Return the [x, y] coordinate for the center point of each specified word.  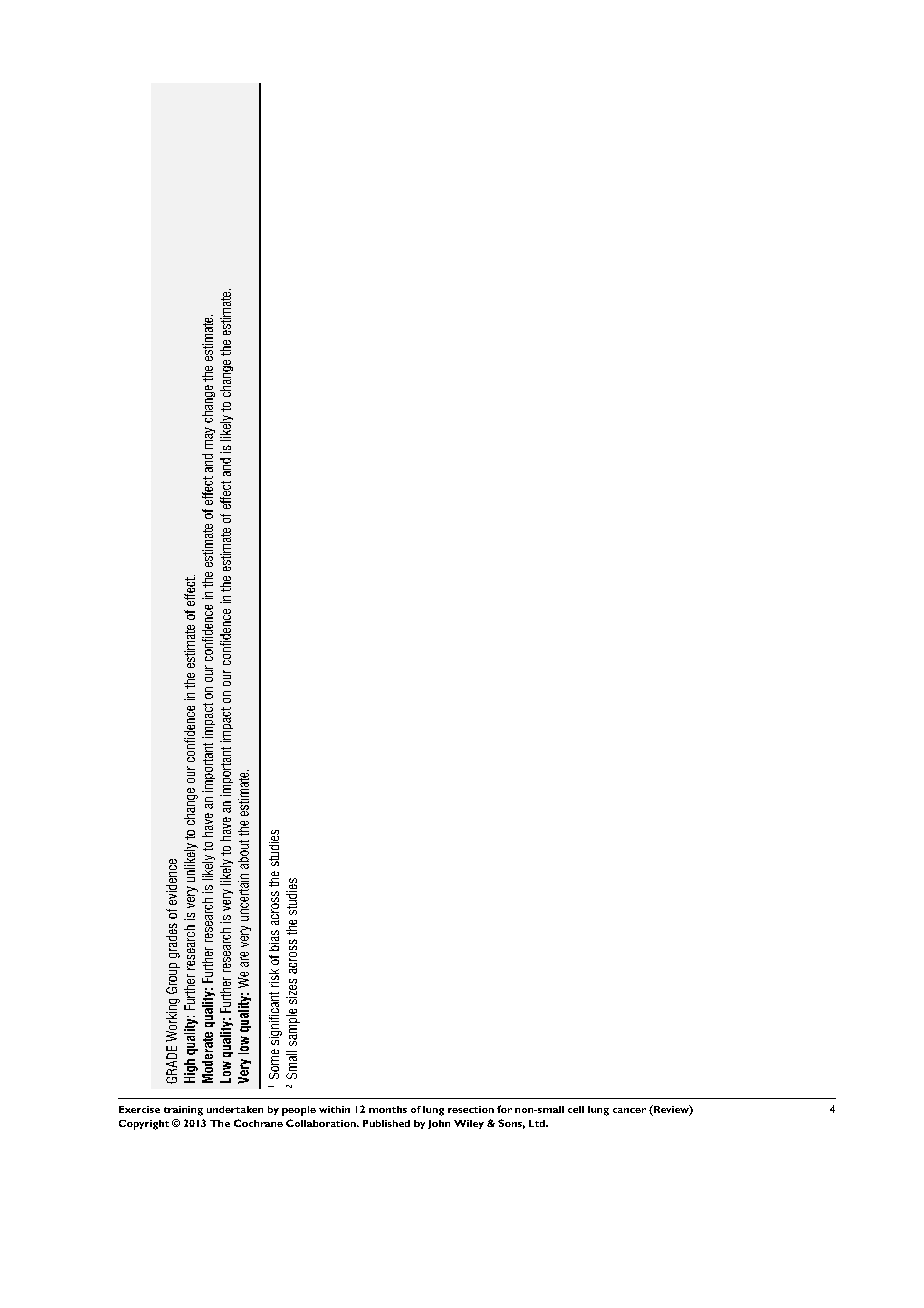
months [388, 1109]
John [439, 1124]
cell [576, 1109]
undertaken [235, 1109]
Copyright [144, 1125]
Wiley [469, 1124]
